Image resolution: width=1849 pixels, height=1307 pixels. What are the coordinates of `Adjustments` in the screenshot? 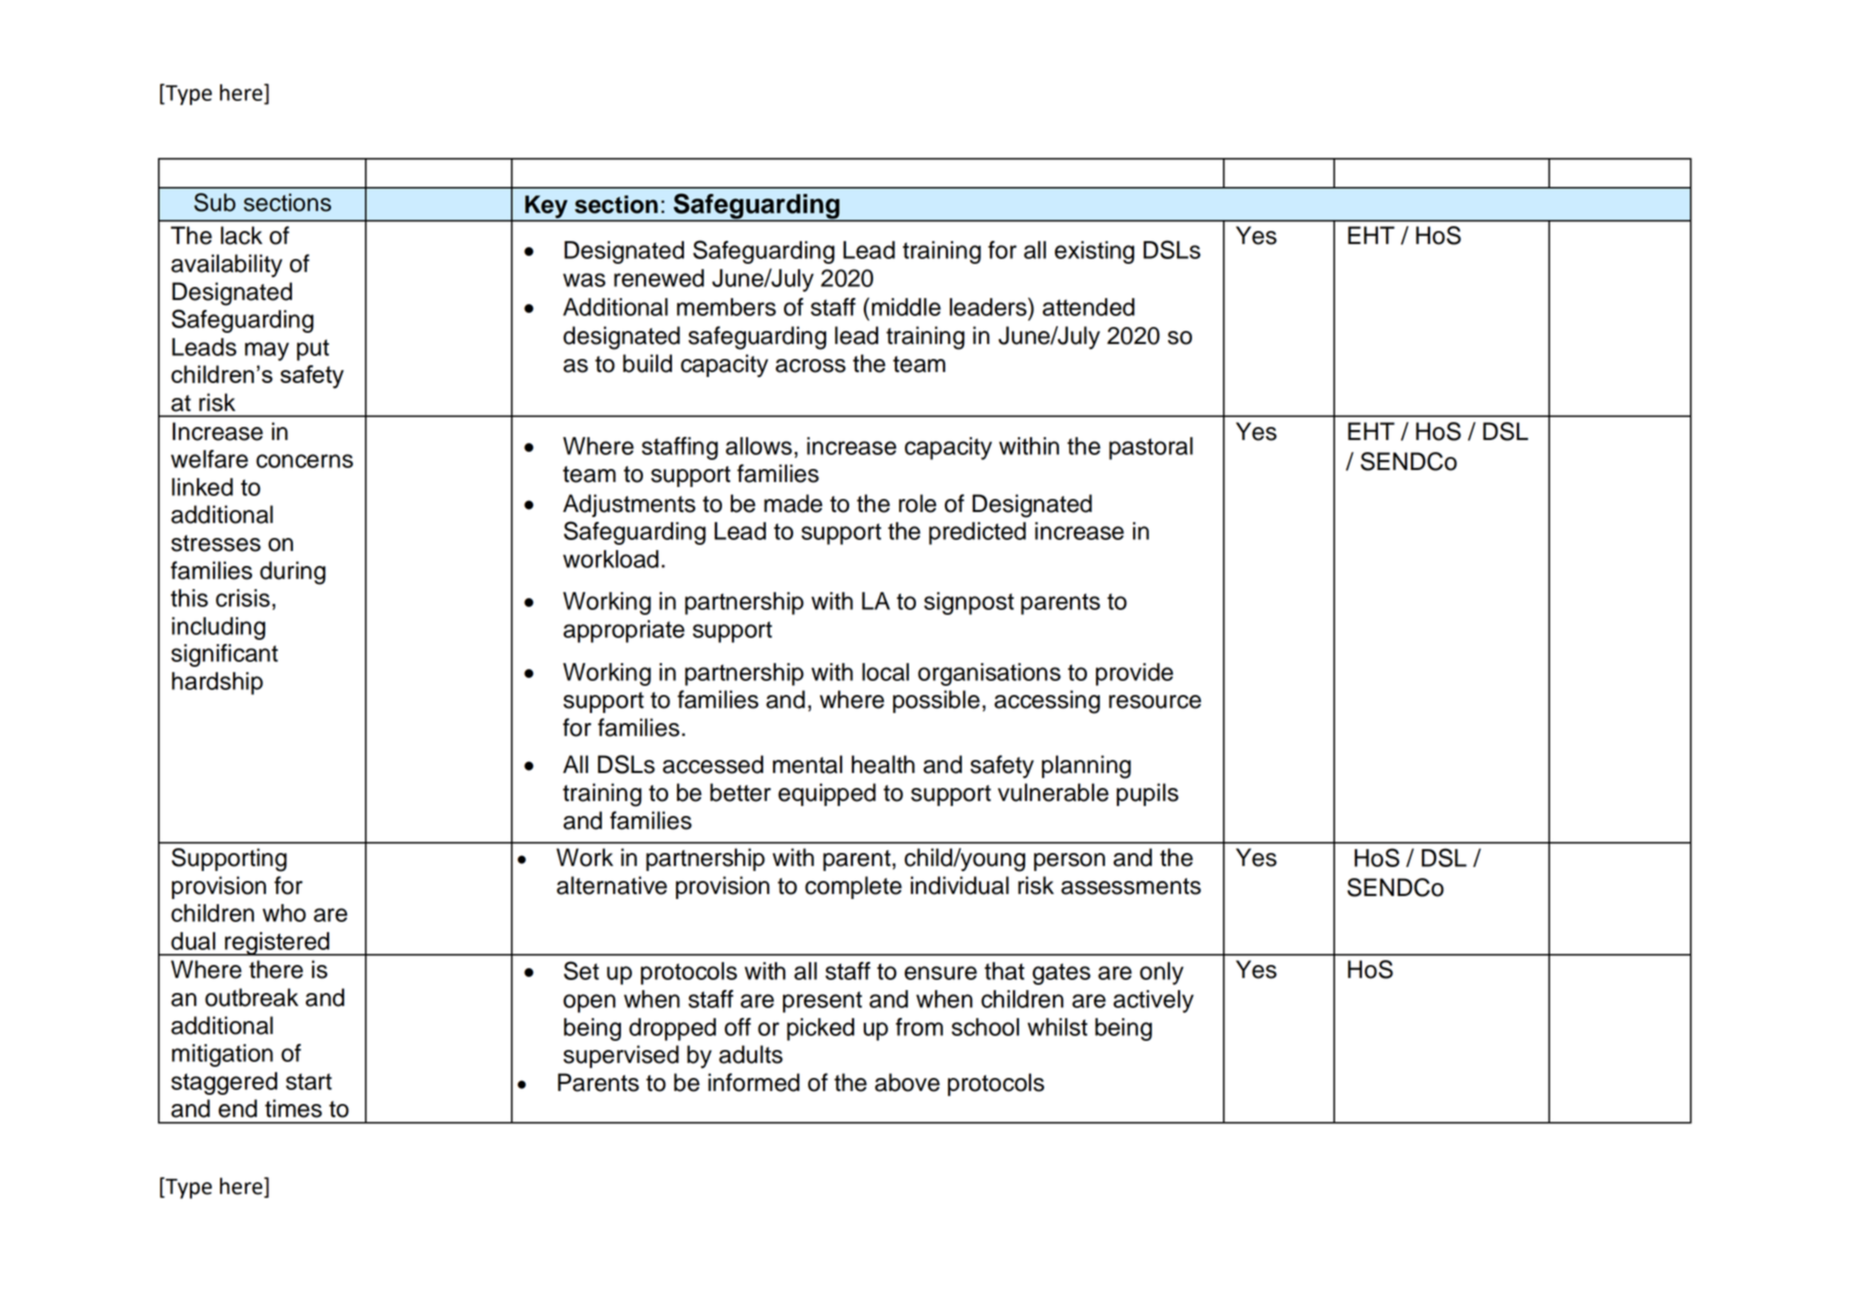 It's located at (629, 505).
